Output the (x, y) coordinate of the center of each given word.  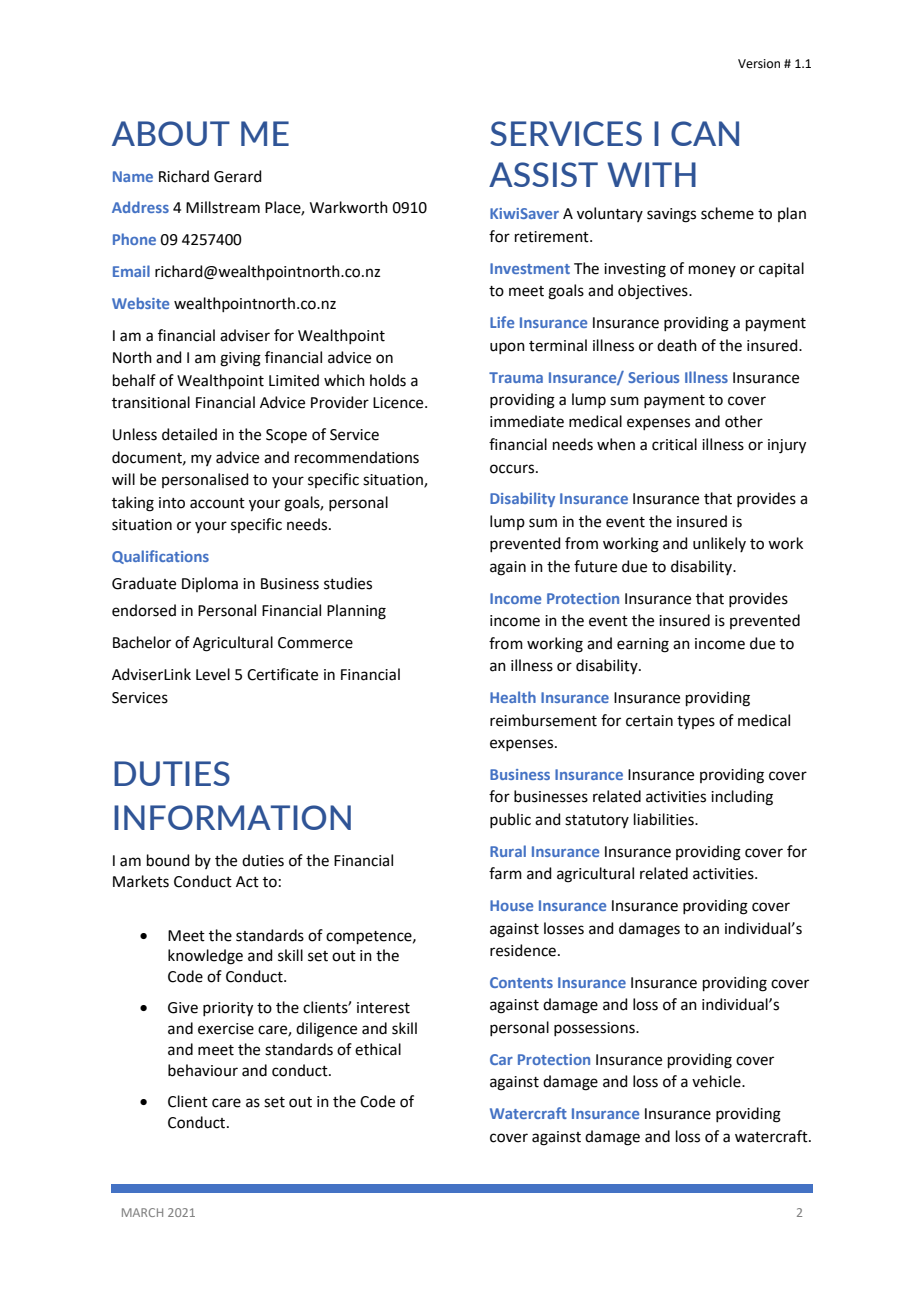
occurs (512, 469)
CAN (705, 133)
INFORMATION (232, 817)
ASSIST (543, 174)
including (742, 798)
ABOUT (171, 133)
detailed (189, 434)
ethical (378, 1049)
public (510, 820)
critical (674, 444)
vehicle (717, 1081)
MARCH (142, 1212)
